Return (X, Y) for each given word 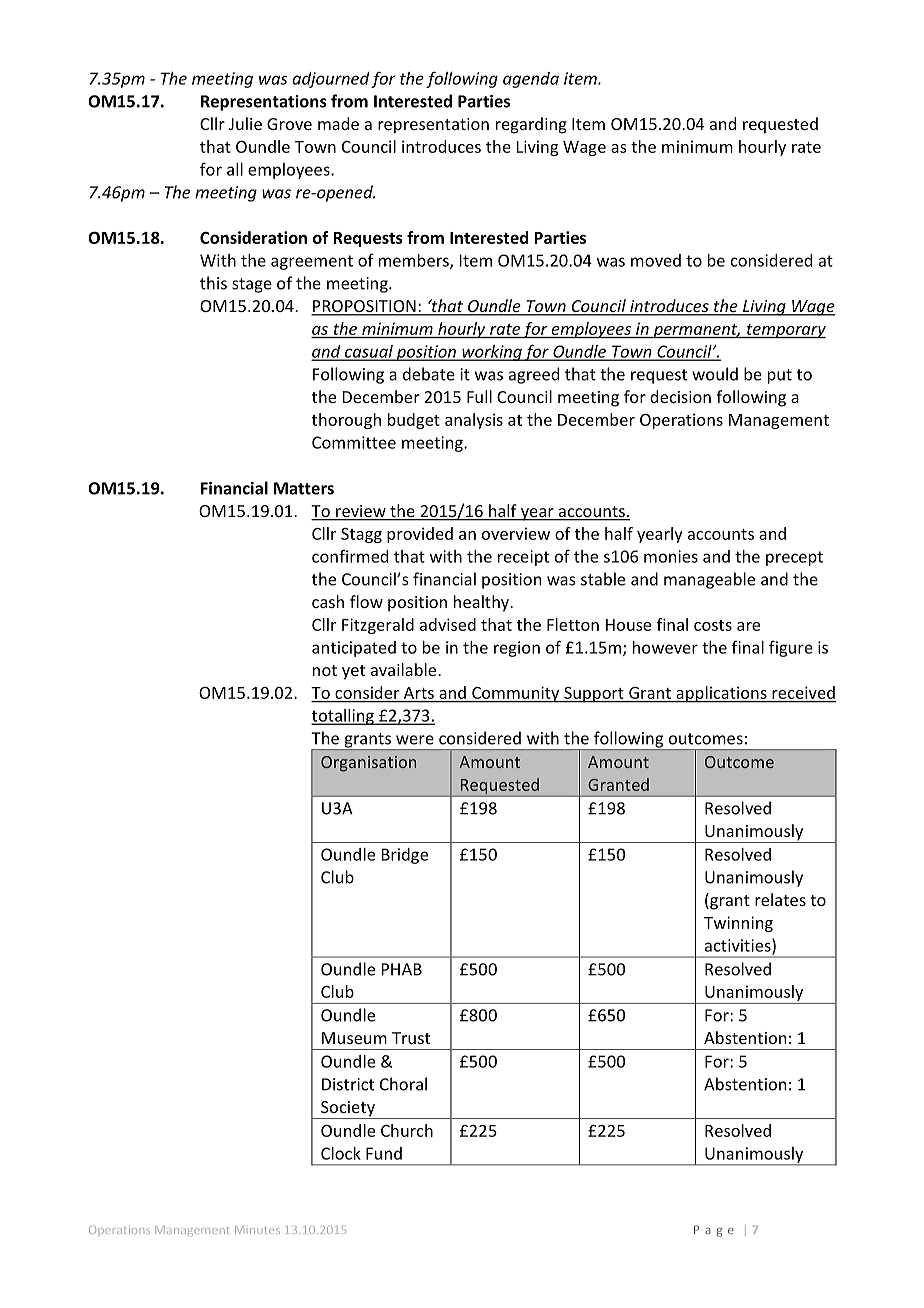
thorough (346, 421)
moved (656, 260)
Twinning (738, 924)
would (715, 374)
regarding (531, 125)
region (517, 649)
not (325, 670)
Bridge (405, 856)
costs (713, 625)
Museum (354, 1038)
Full (479, 396)
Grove (289, 124)
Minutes (257, 1230)
